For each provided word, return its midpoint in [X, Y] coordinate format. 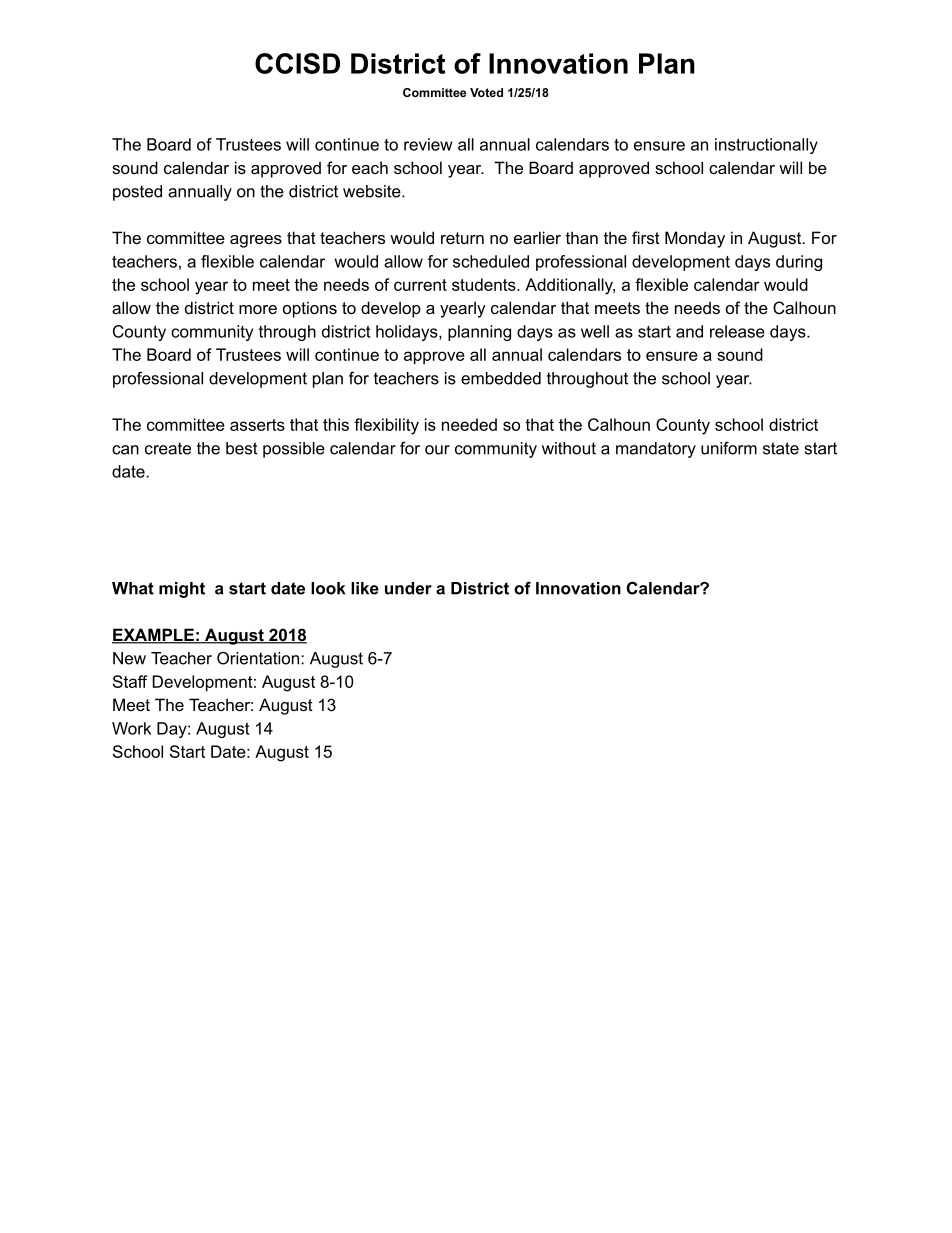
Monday [695, 239]
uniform [729, 448]
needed [469, 424]
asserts [257, 425]
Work [131, 728]
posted [137, 193]
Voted [486, 92]
